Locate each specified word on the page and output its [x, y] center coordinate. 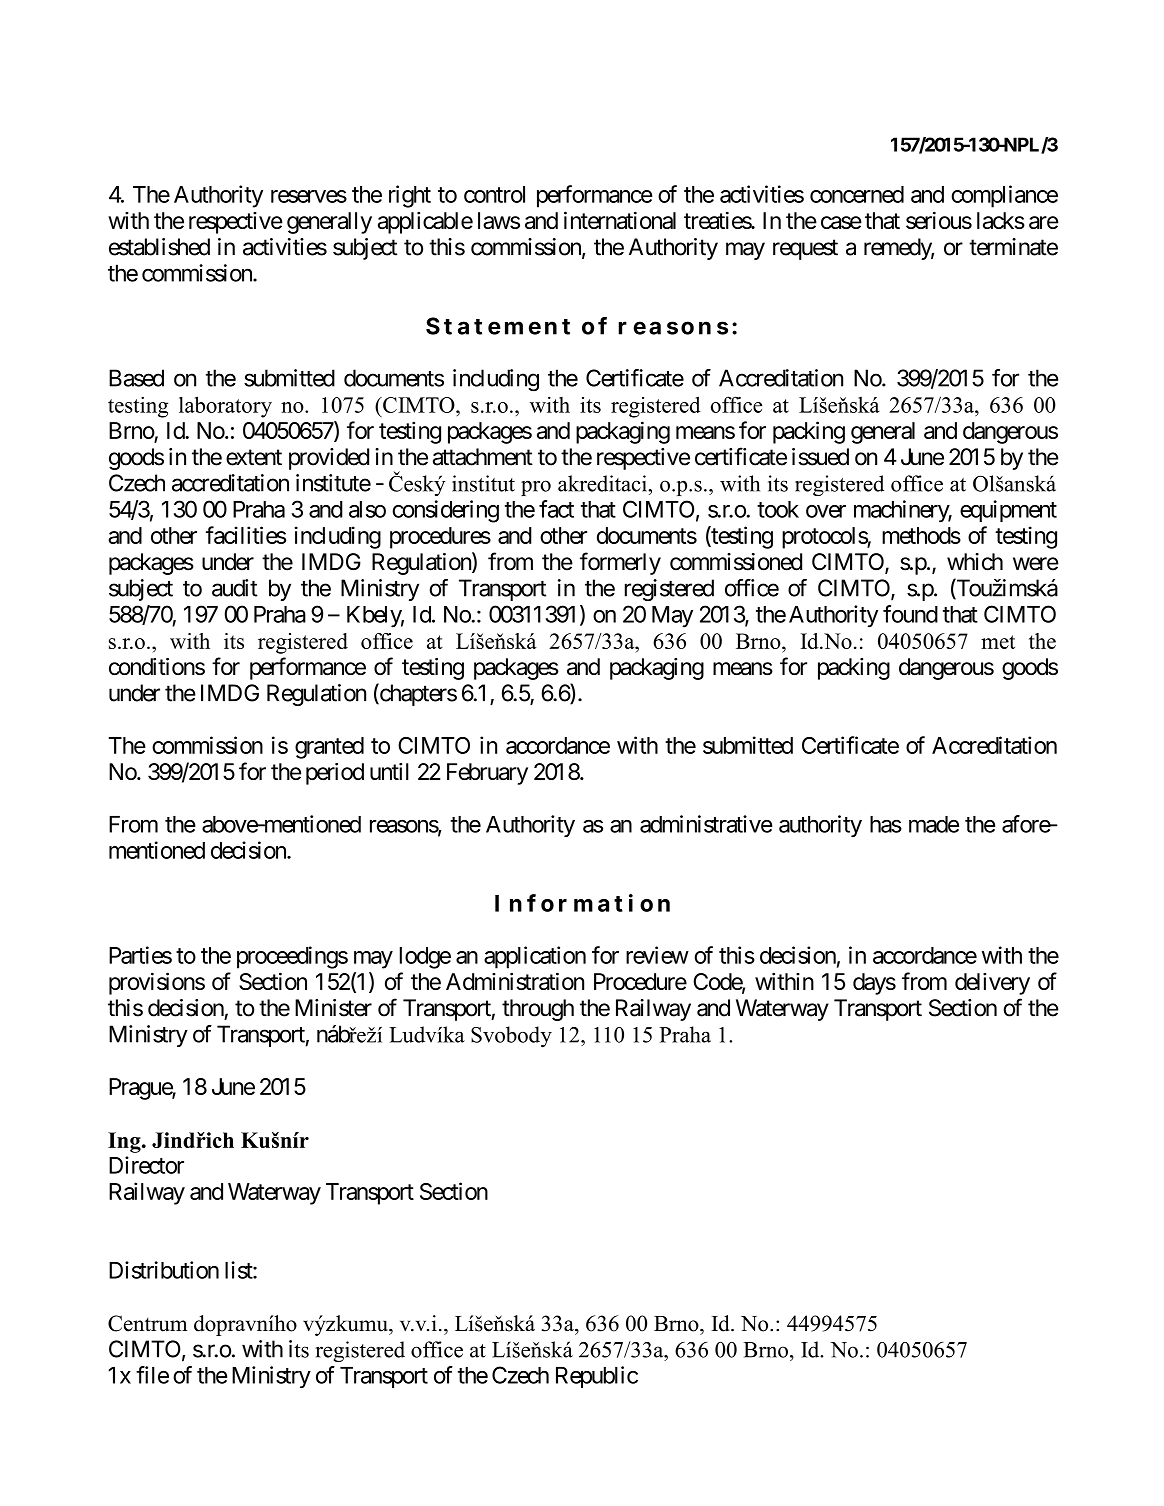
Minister [333, 1008]
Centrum [148, 1323]
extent [254, 457]
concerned [857, 194]
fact [556, 509]
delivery [992, 984]
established [159, 247]
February [487, 774]
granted [329, 748]
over [826, 511]
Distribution [164, 1270]
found [910, 614]
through [538, 1010]
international [620, 220]
